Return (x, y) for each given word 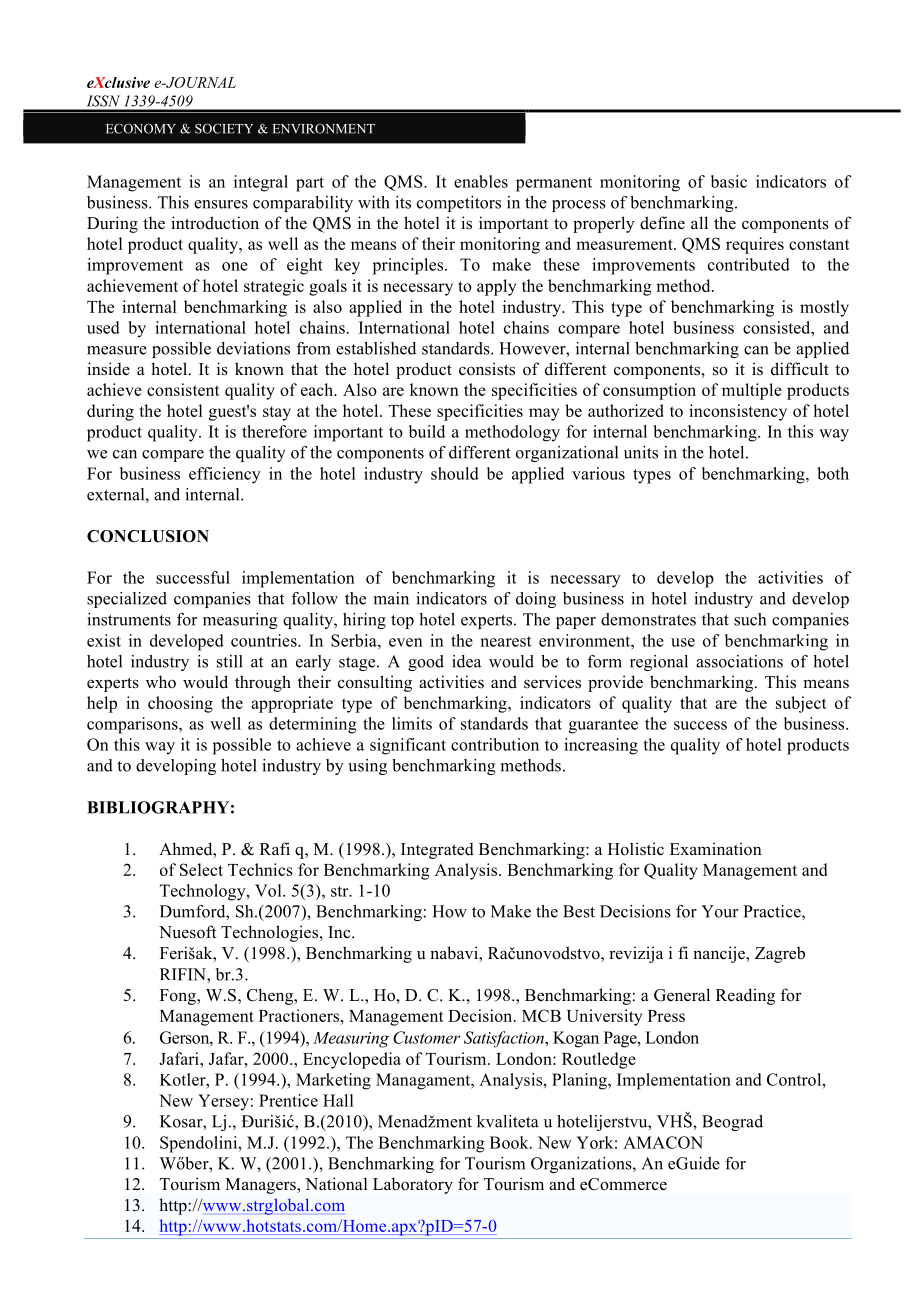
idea (466, 661)
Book (510, 1142)
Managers (261, 1186)
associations (739, 661)
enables (481, 181)
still (230, 661)
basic (729, 181)
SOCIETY (224, 128)
